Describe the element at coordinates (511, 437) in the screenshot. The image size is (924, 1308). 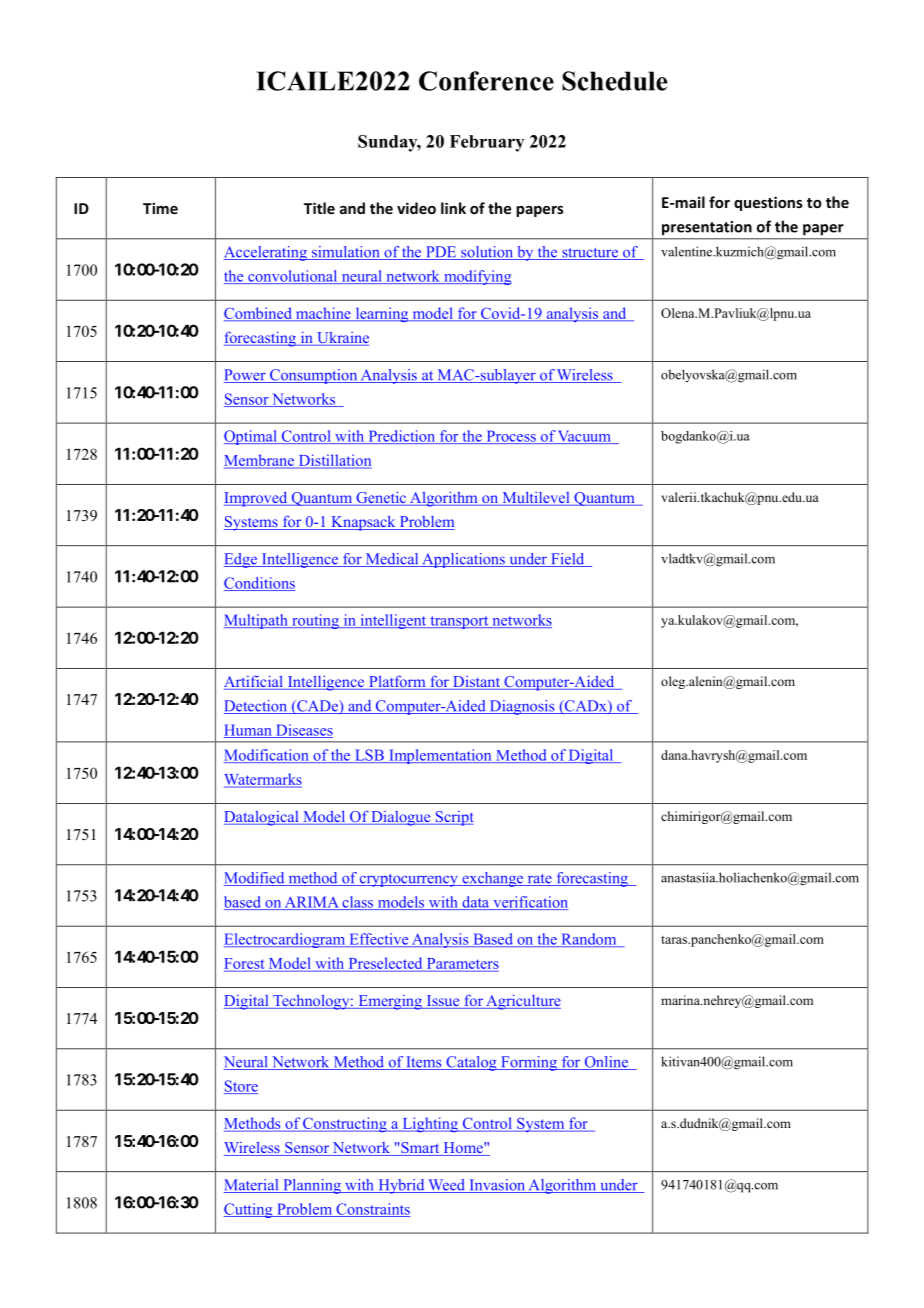
I see `Process` at that location.
